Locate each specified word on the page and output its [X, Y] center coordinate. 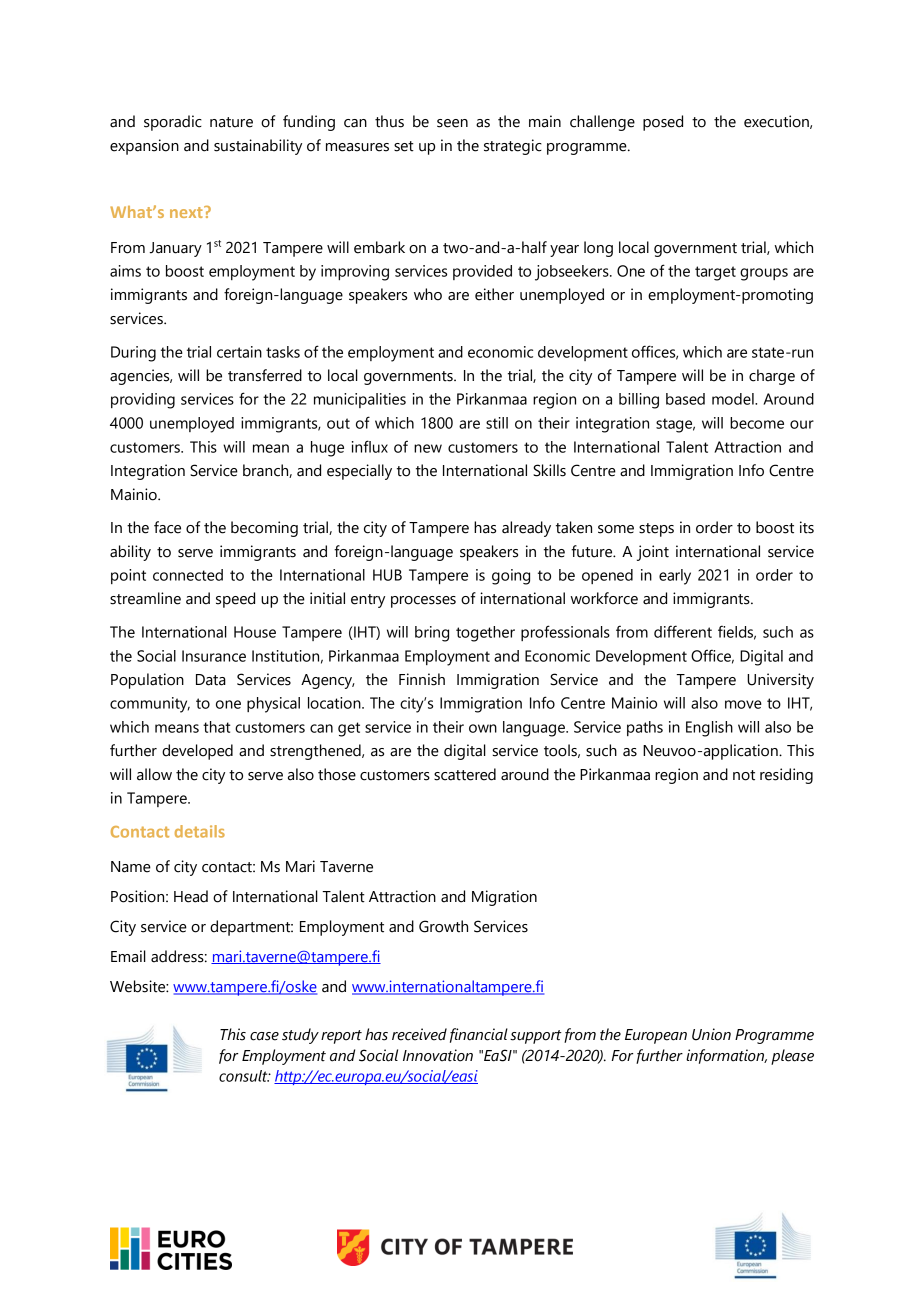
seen [452, 123]
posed [663, 123]
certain [239, 352]
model [734, 399]
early [675, 577]
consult [244, 1076]
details [200, 831]
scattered [465, 774]
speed [235, 600]
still [497, 423]
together [485, 634]
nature [231, 122]
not [744, 775]
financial [479, 1035]
